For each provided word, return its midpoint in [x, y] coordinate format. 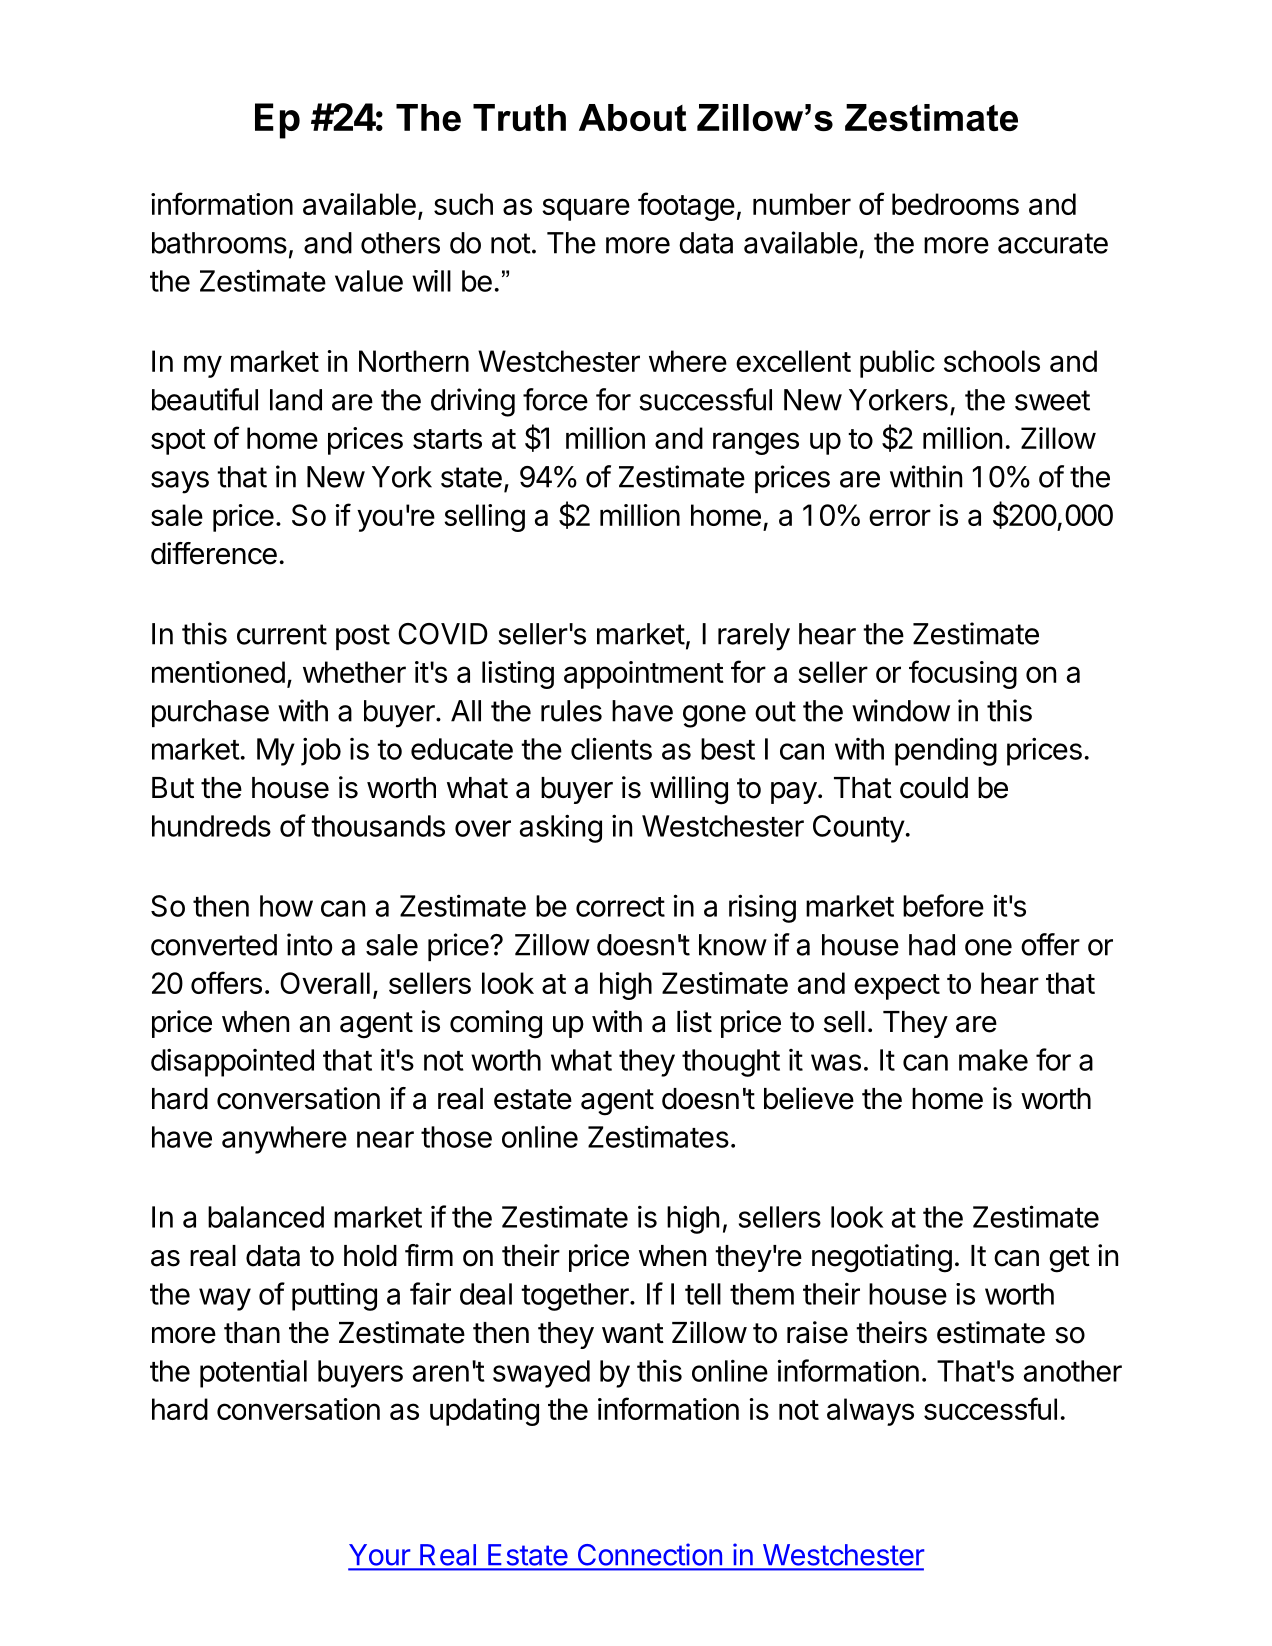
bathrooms [219, 243]
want [633, 1333]
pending [946, 751]
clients [611, 748]
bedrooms [955, 204]
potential [253, 1373]
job [321, 751]
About [632, 117]
